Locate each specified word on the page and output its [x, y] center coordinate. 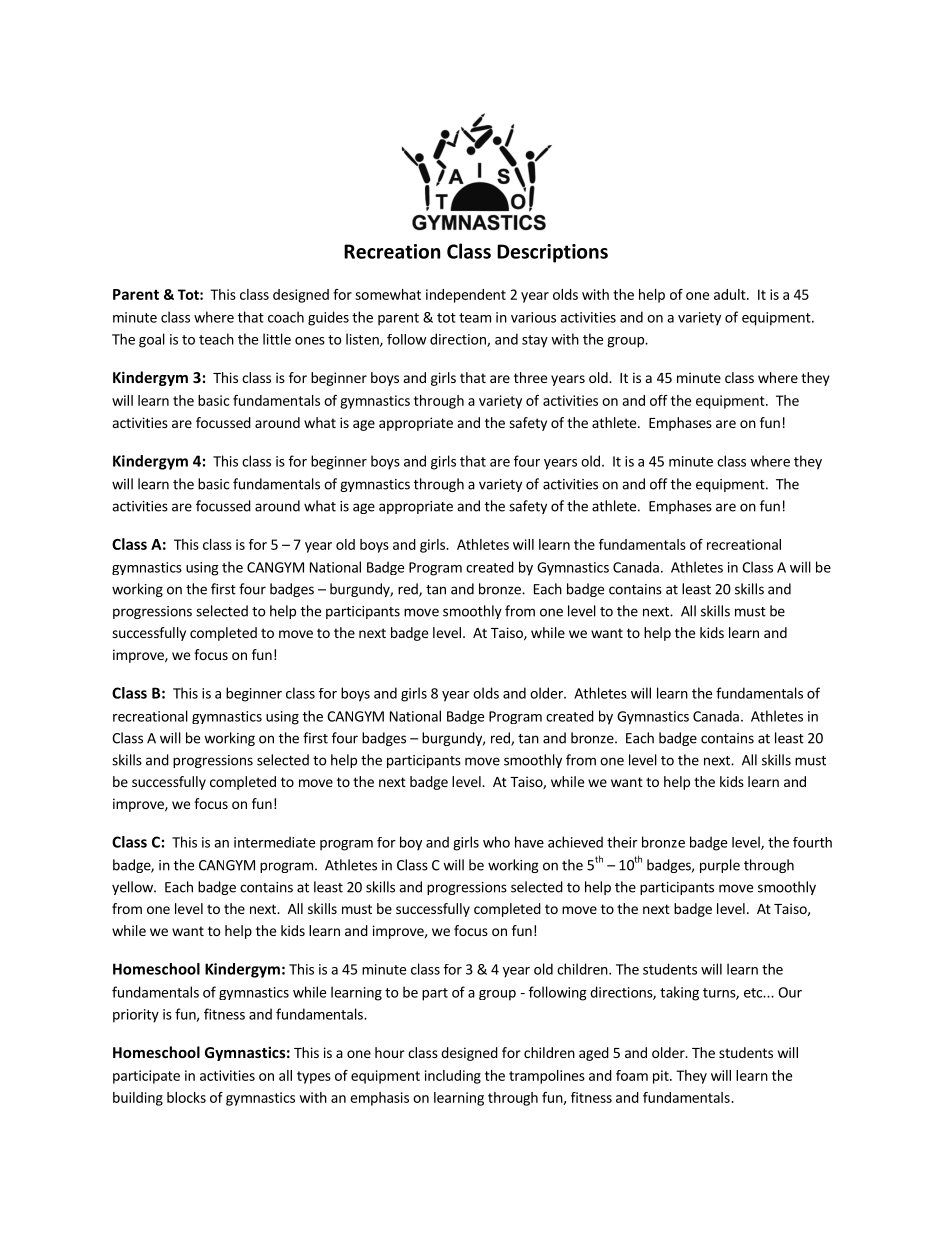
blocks [186, 1097]
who [496, 842]
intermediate [274, 842]
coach [286, 317]
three [530, 377]
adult [731, 294]
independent [466, 296]
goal [152, 340]
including [453, 1077]
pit [662, 1077]
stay [535, 341]
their [622, 842]
